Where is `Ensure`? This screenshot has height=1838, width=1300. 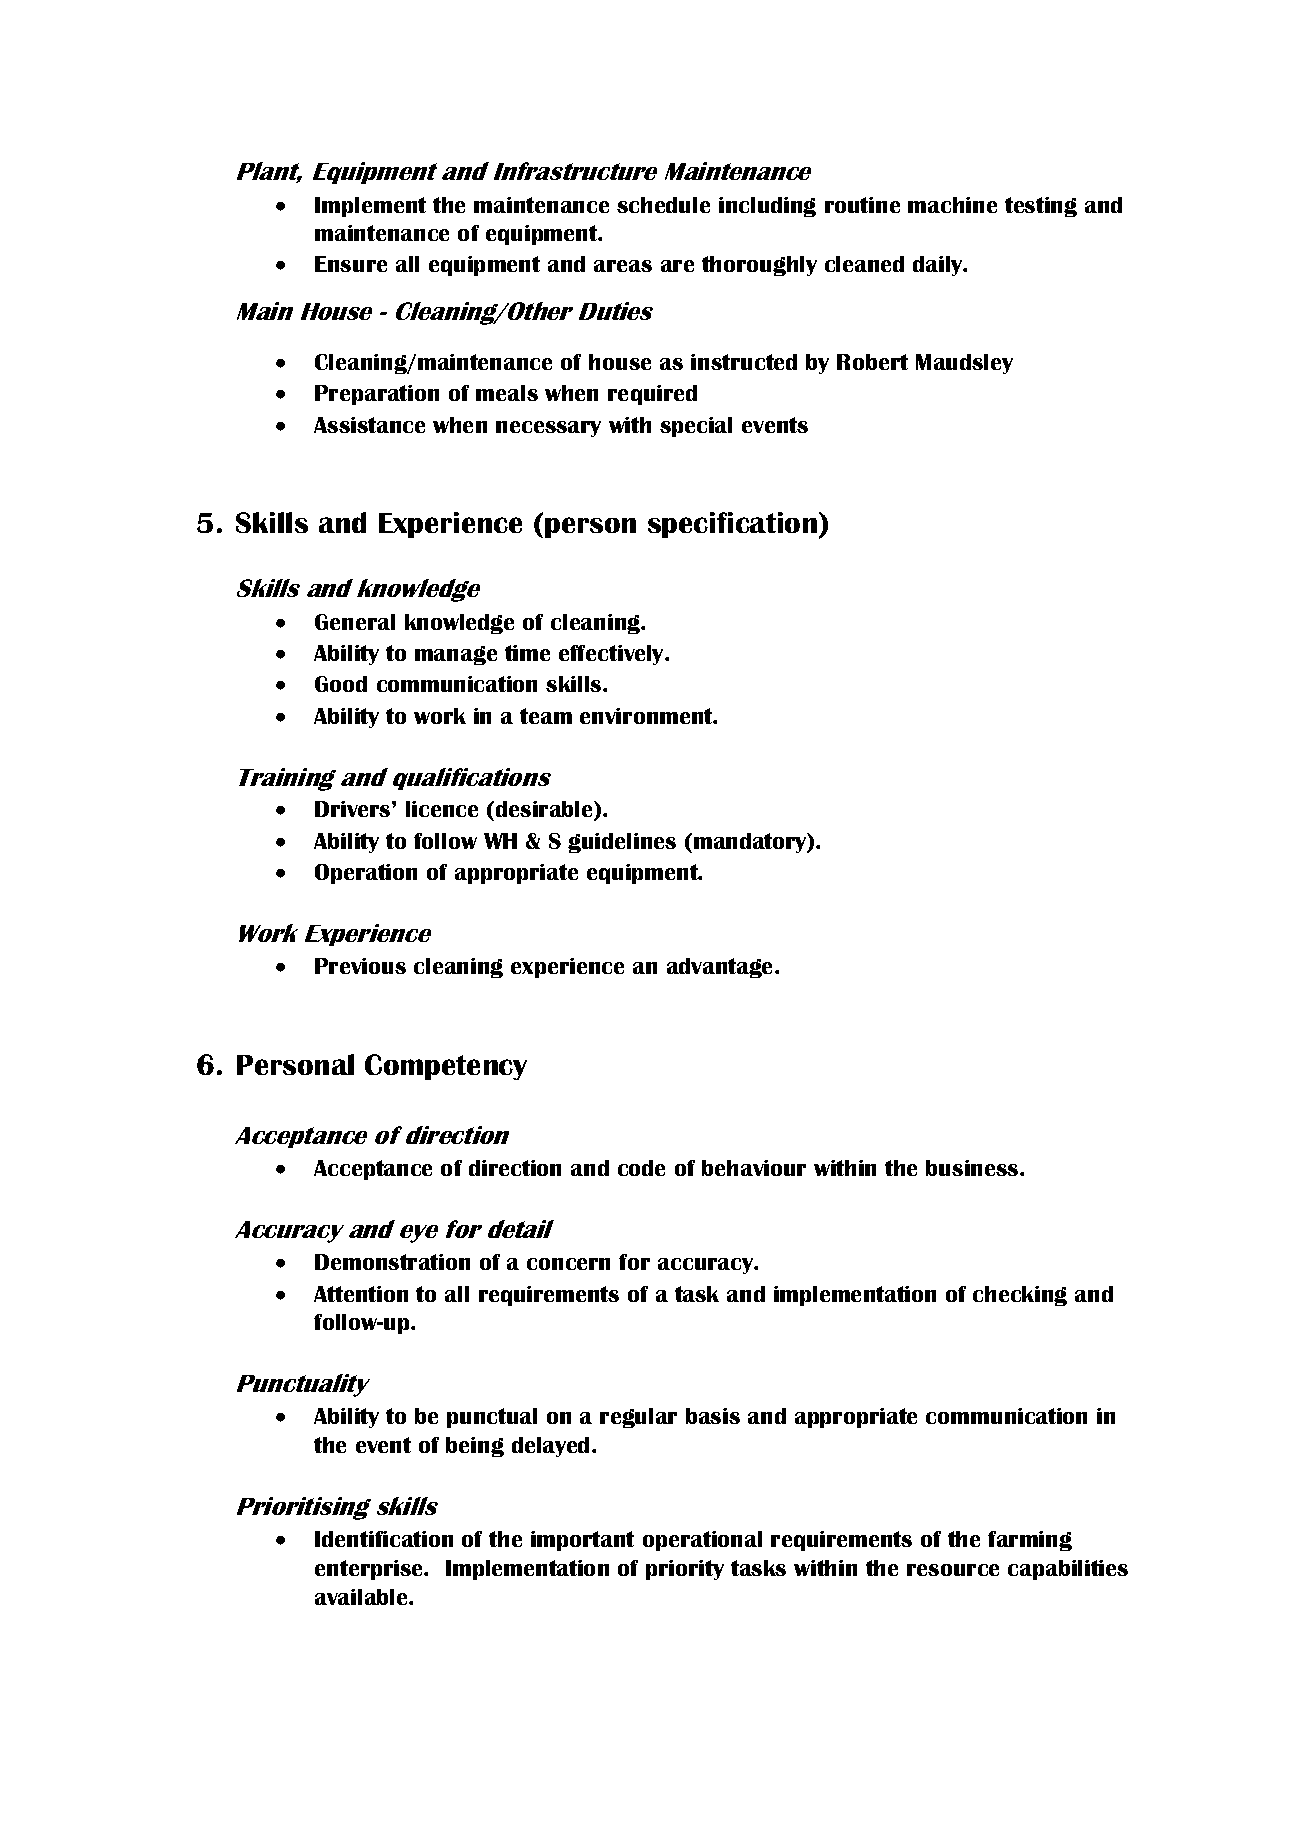 Ensure is located at coordinates (351, 264).
